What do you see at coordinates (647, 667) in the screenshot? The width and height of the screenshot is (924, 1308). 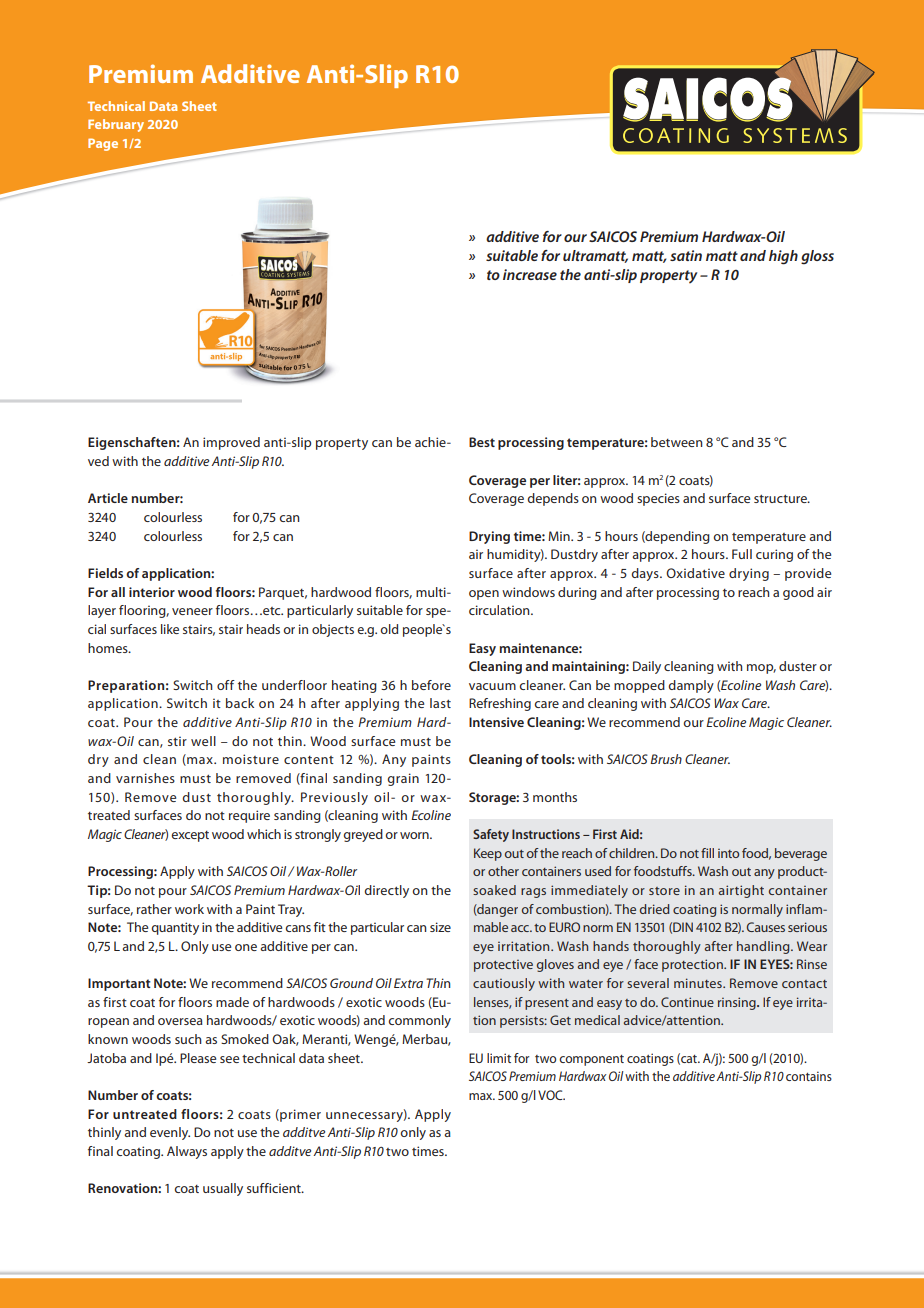 I see `Daily` at bounding box center [647, 667].
